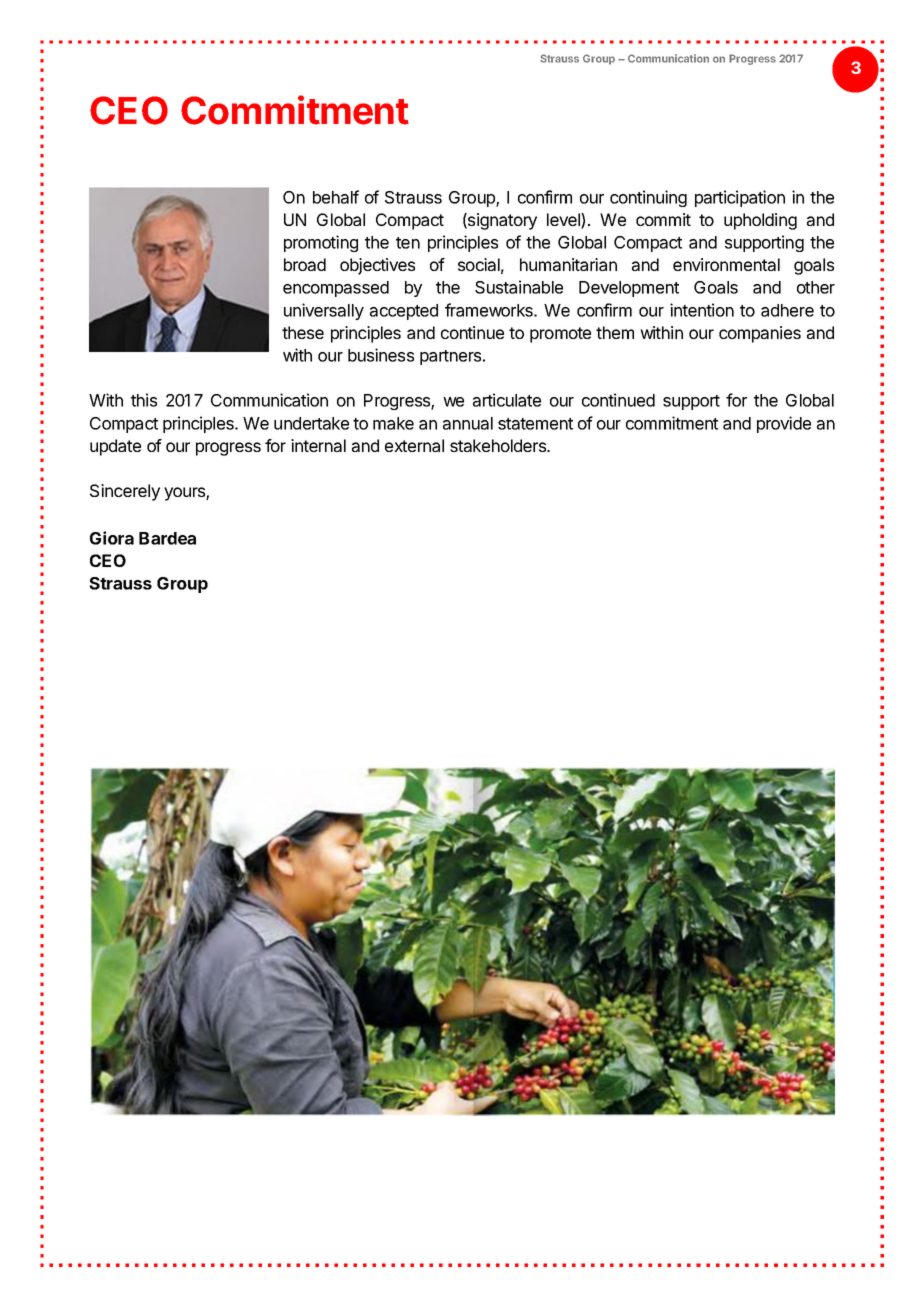 This image has height=1307, width=924. I want to click on stakeholders, so click(499, 445).
